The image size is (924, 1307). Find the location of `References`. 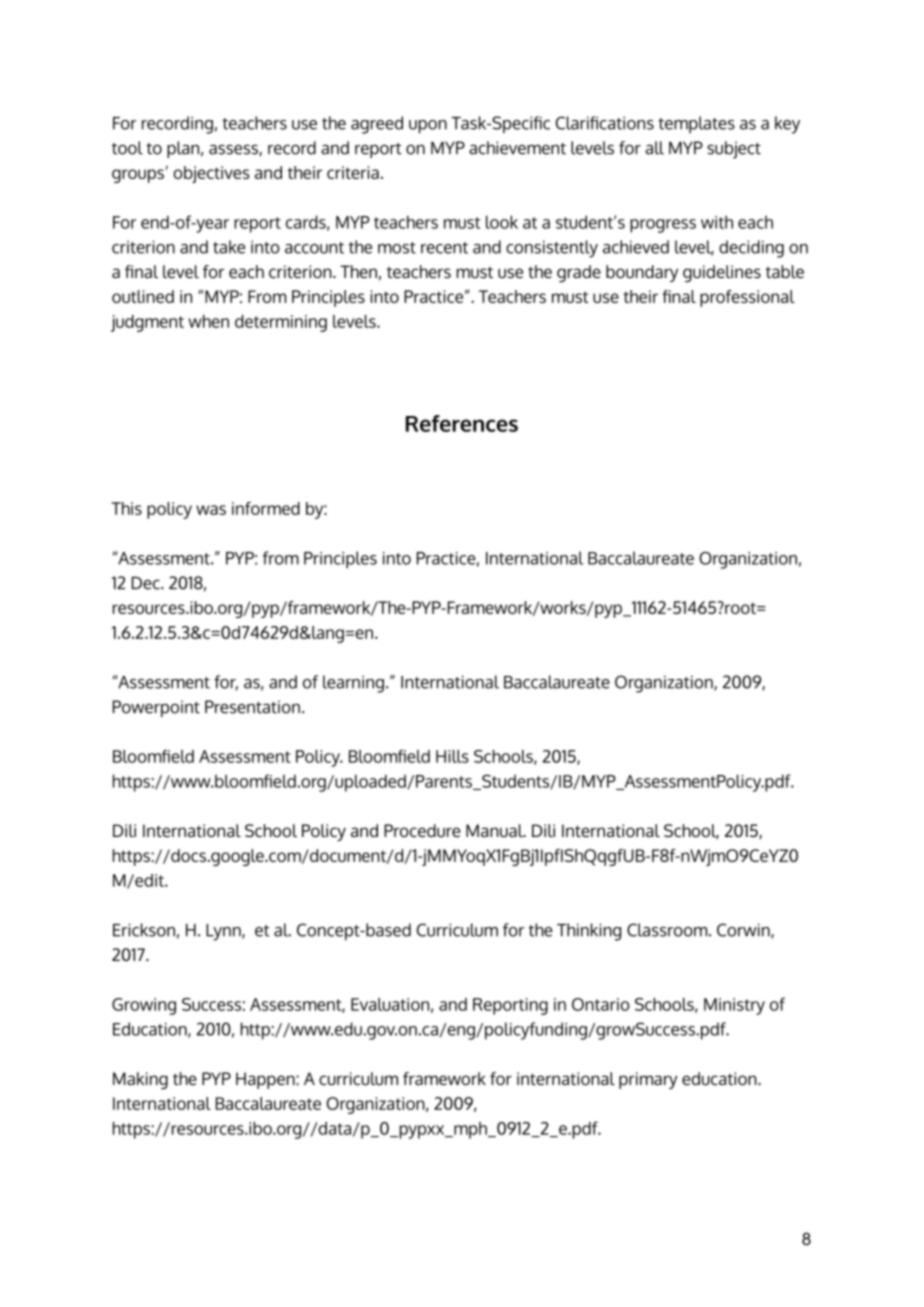

References is located at coordinates (462, 423).
